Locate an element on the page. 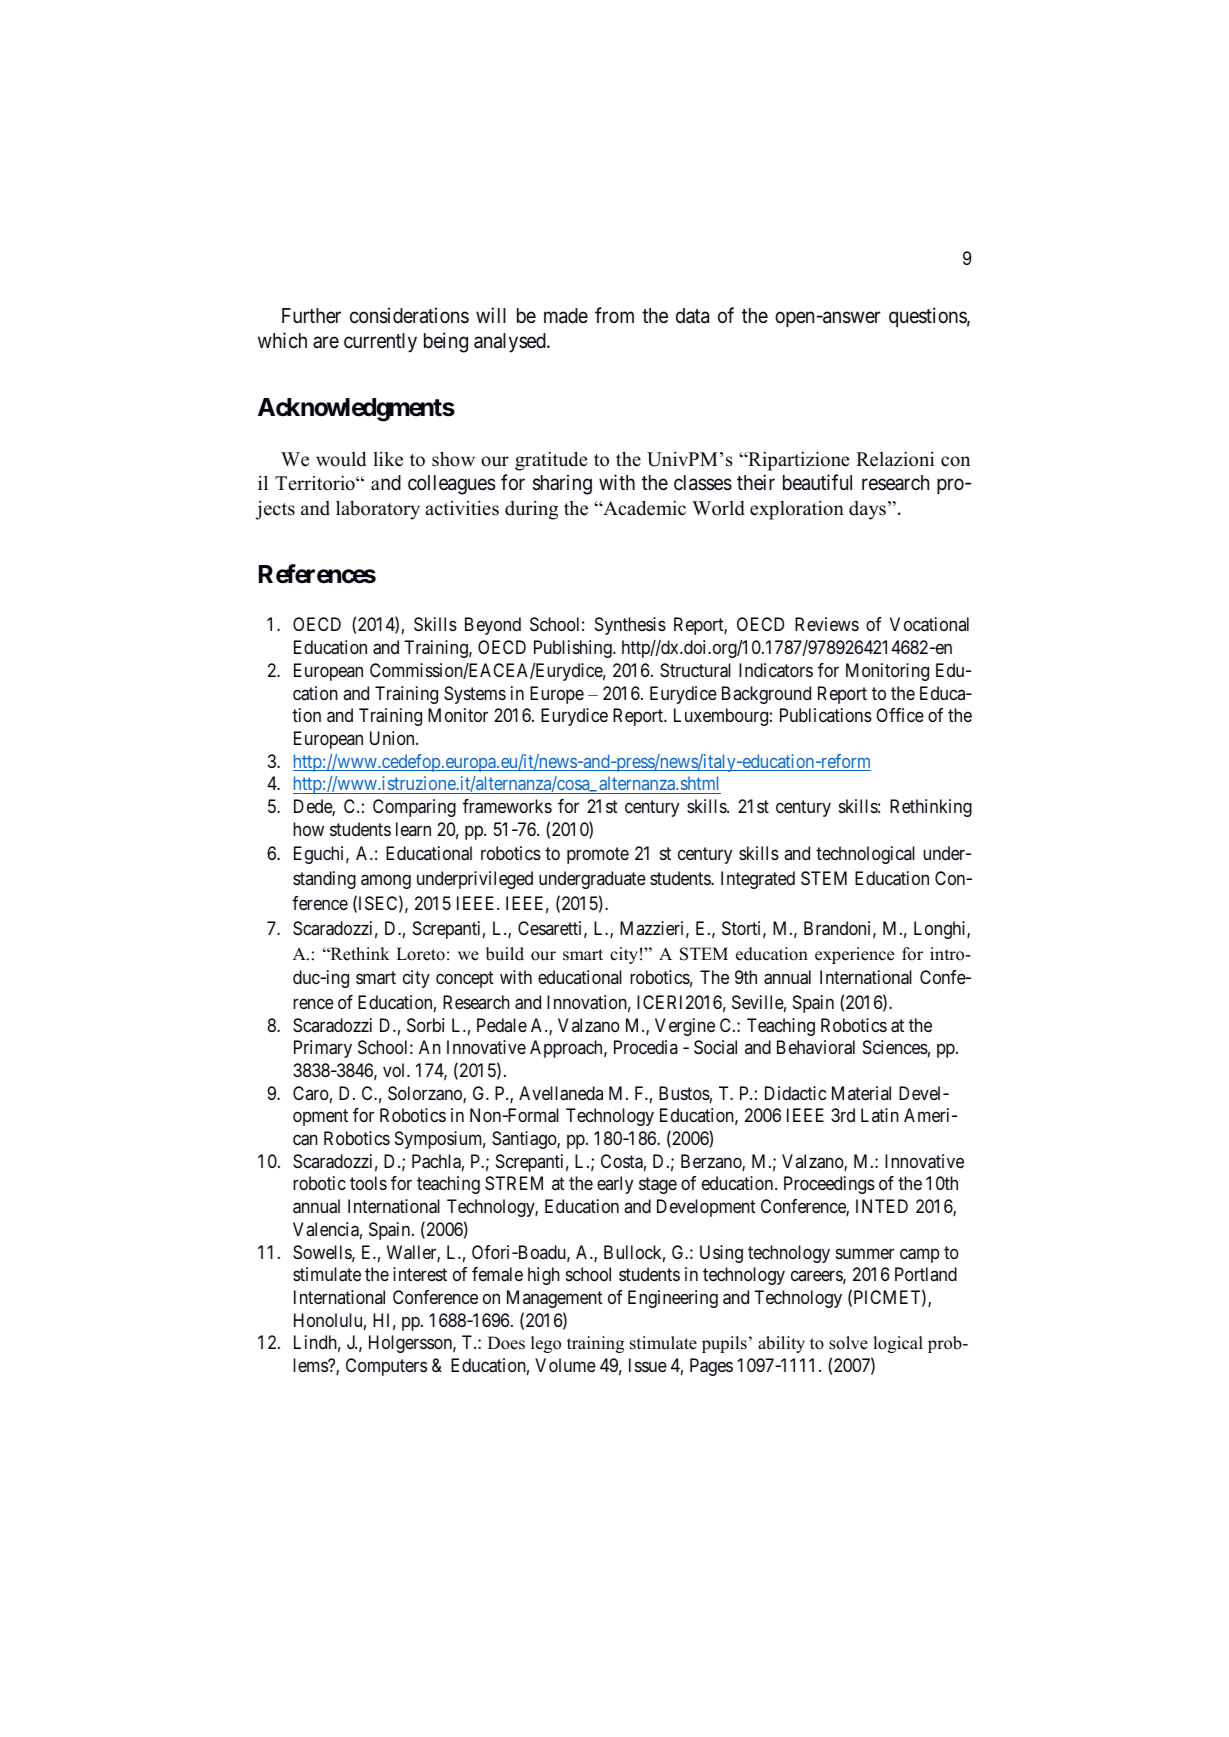  promote is located at coordinates (598, 856).
